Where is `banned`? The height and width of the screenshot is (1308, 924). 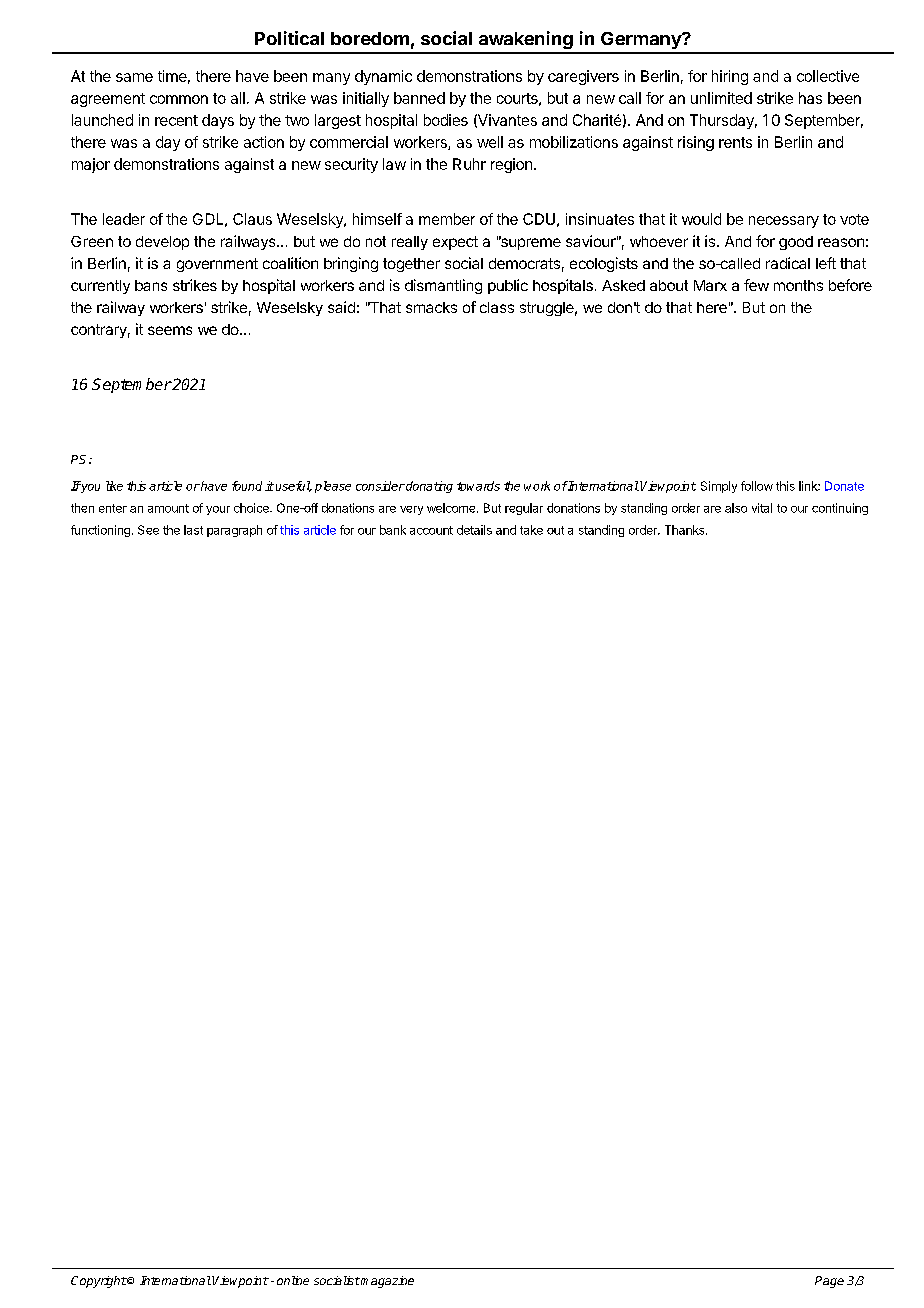 banned is located at coordinates (419, 98).
